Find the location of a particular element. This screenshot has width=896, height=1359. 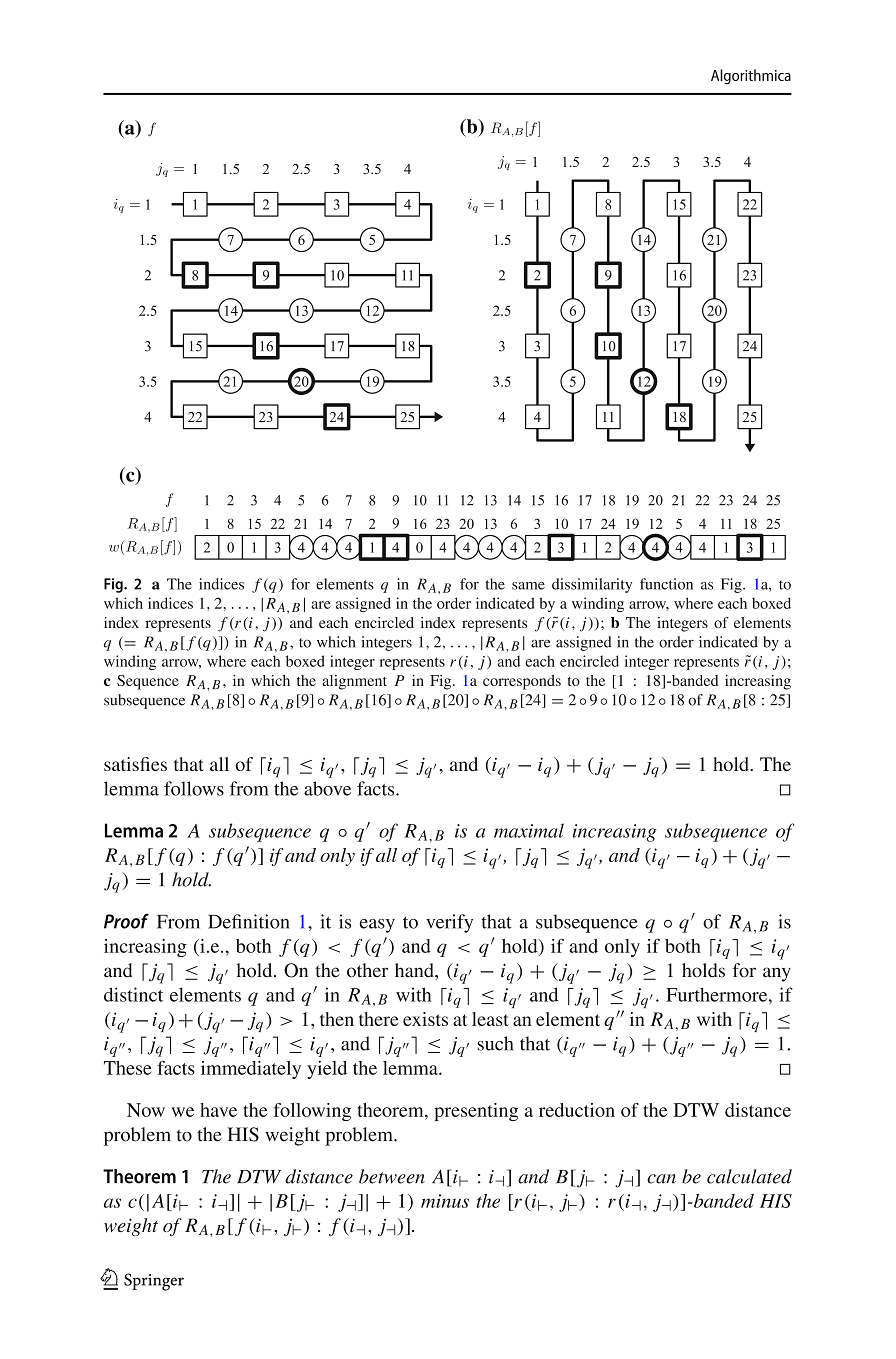

verify is located at coordinates (449, 923).
